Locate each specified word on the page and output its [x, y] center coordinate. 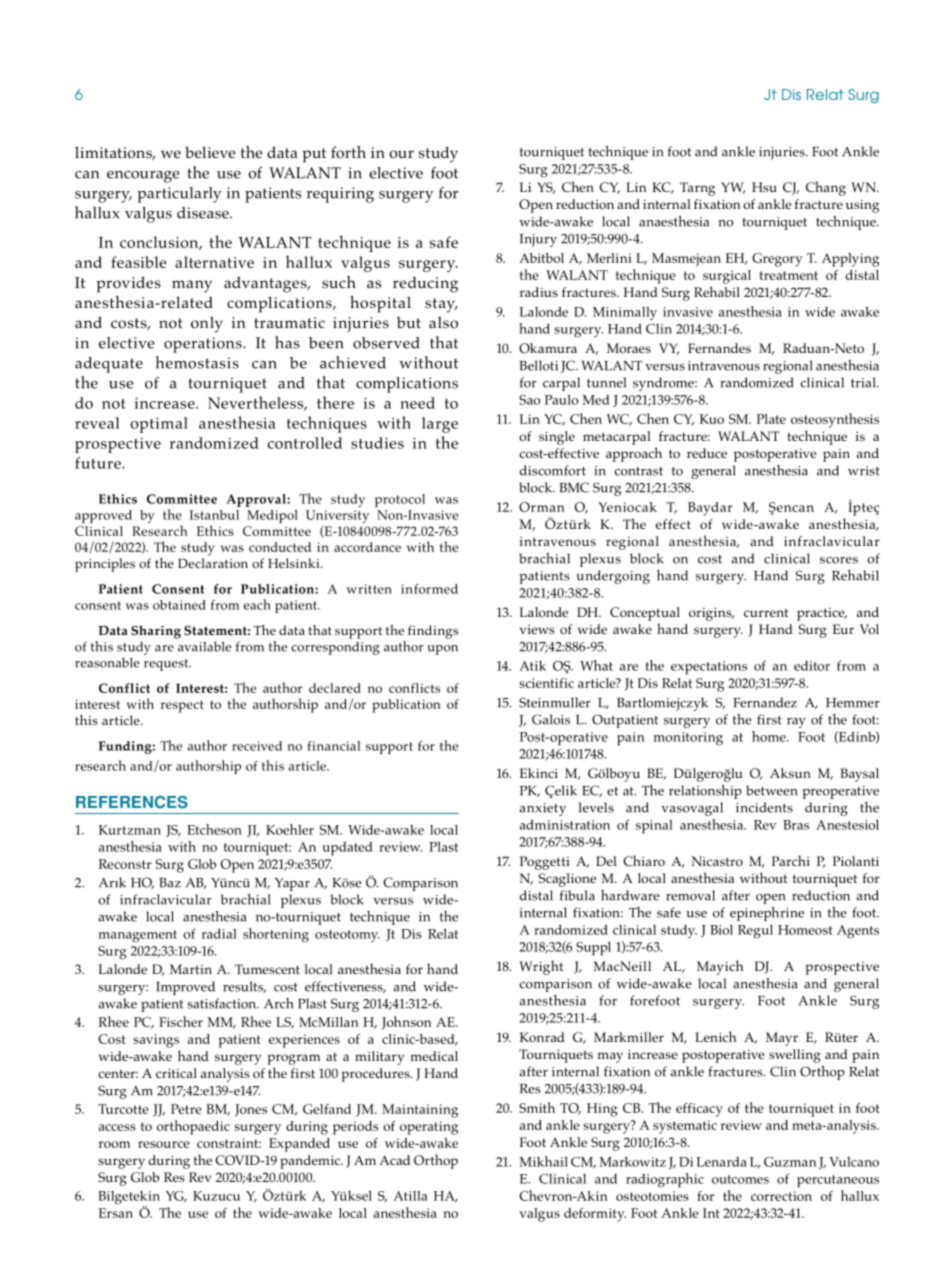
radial [219, 934]
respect [182, 706]
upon [442, 650]
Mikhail [543, 1161]
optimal [159, 425]
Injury [538, 240]
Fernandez [765, 702]
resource [164, 1144]
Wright [541, 967]
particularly [179, 195]
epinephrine [767, 914]
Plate [771, 419]
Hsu [764, 187]
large [440, 425]
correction [781, 1196]
